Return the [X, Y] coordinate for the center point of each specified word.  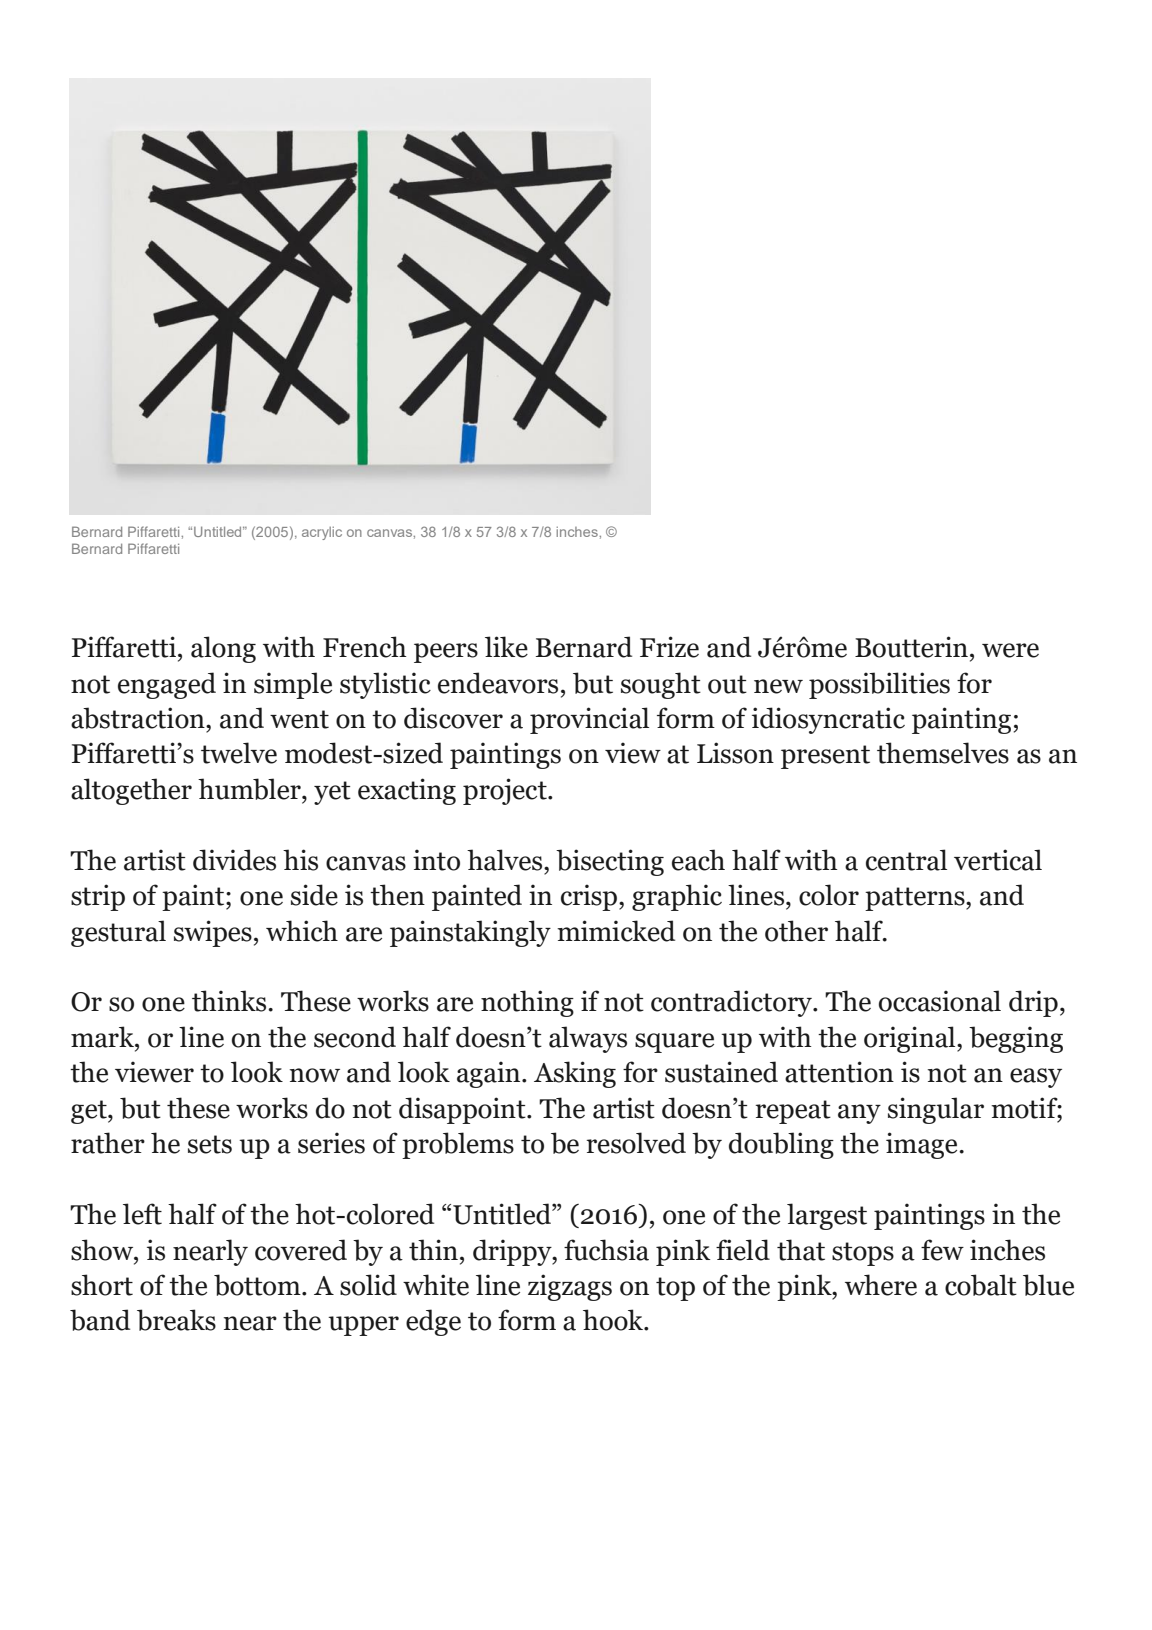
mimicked [616, 931]
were [1010, 650]
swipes [213, 933]
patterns [916, 899]
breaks [176, 1320]
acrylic [322, 533]
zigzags [570, 1287]
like [506, 647]
